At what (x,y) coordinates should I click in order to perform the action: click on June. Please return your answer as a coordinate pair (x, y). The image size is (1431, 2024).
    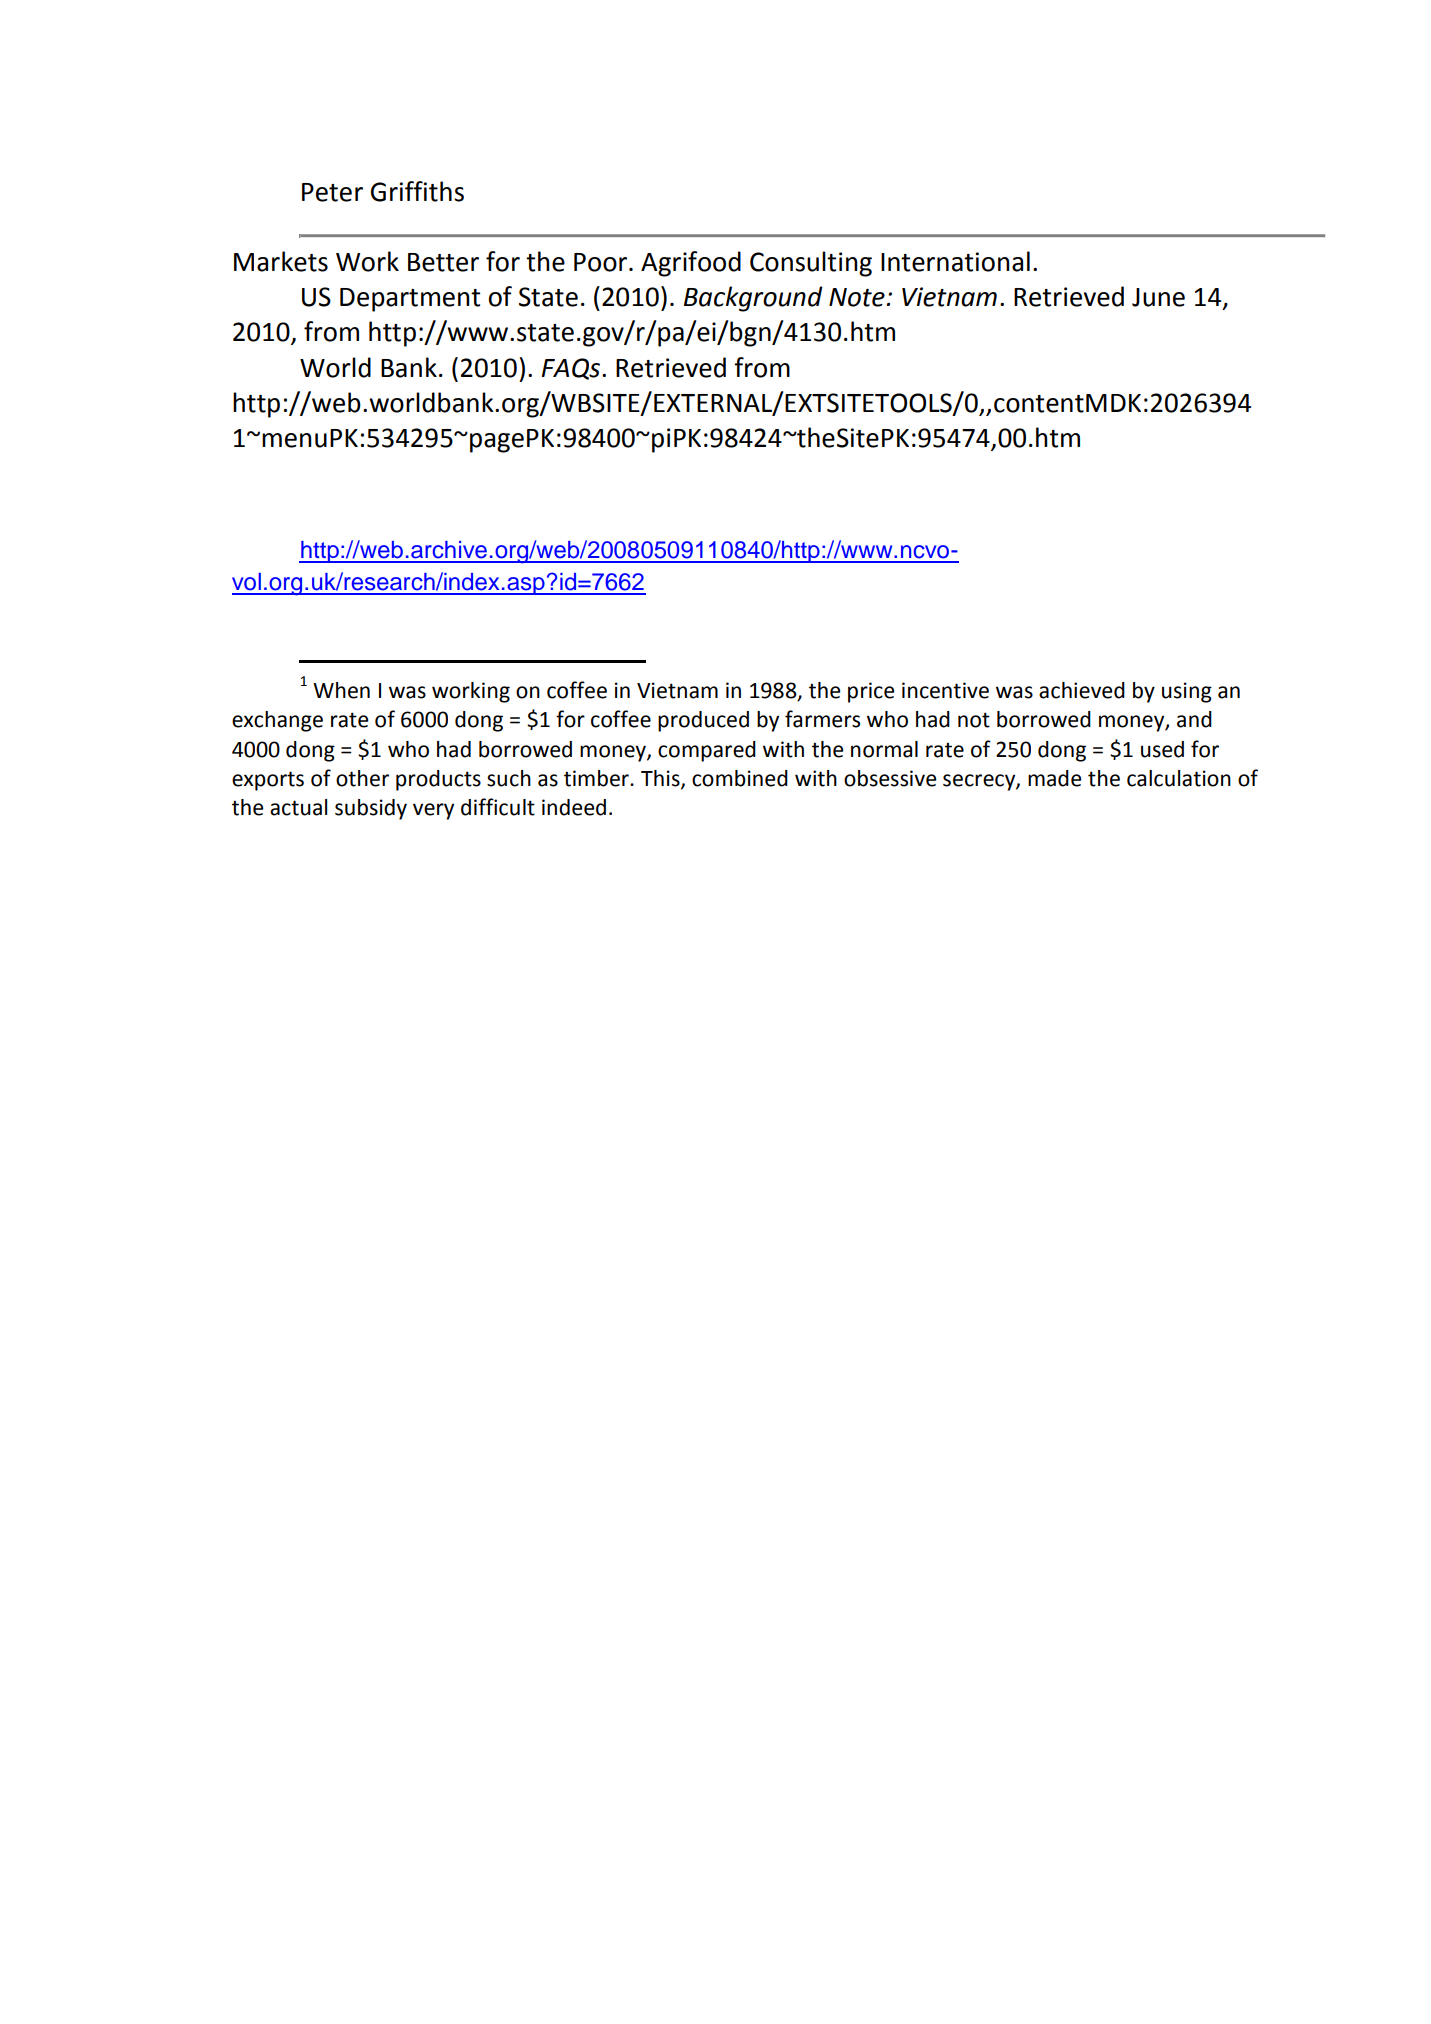
    Looking at the image, I should click on (1158, 297).
